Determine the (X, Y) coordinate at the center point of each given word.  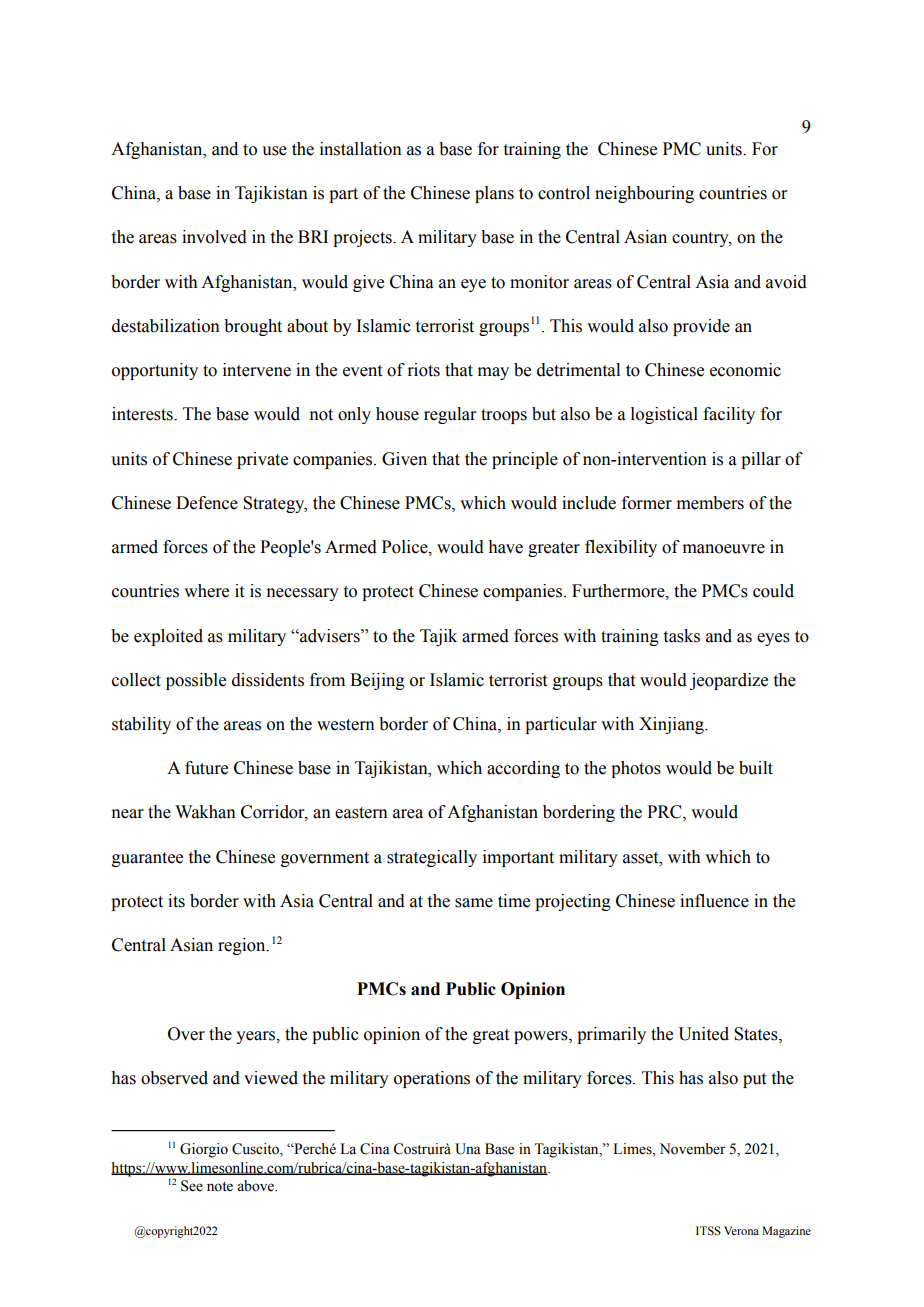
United (703, 1034)
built (756, 768)
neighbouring (644, 194)
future (206, 768)
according (523, 769)
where (206, 591)
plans (494, 194)
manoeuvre (724, 549)
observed (174, 1078)
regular (450, 415)
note (220, 1187)
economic (745, 370)
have (506, 547)
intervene (257, 370)
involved (214, 237)
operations (432, 1079)
